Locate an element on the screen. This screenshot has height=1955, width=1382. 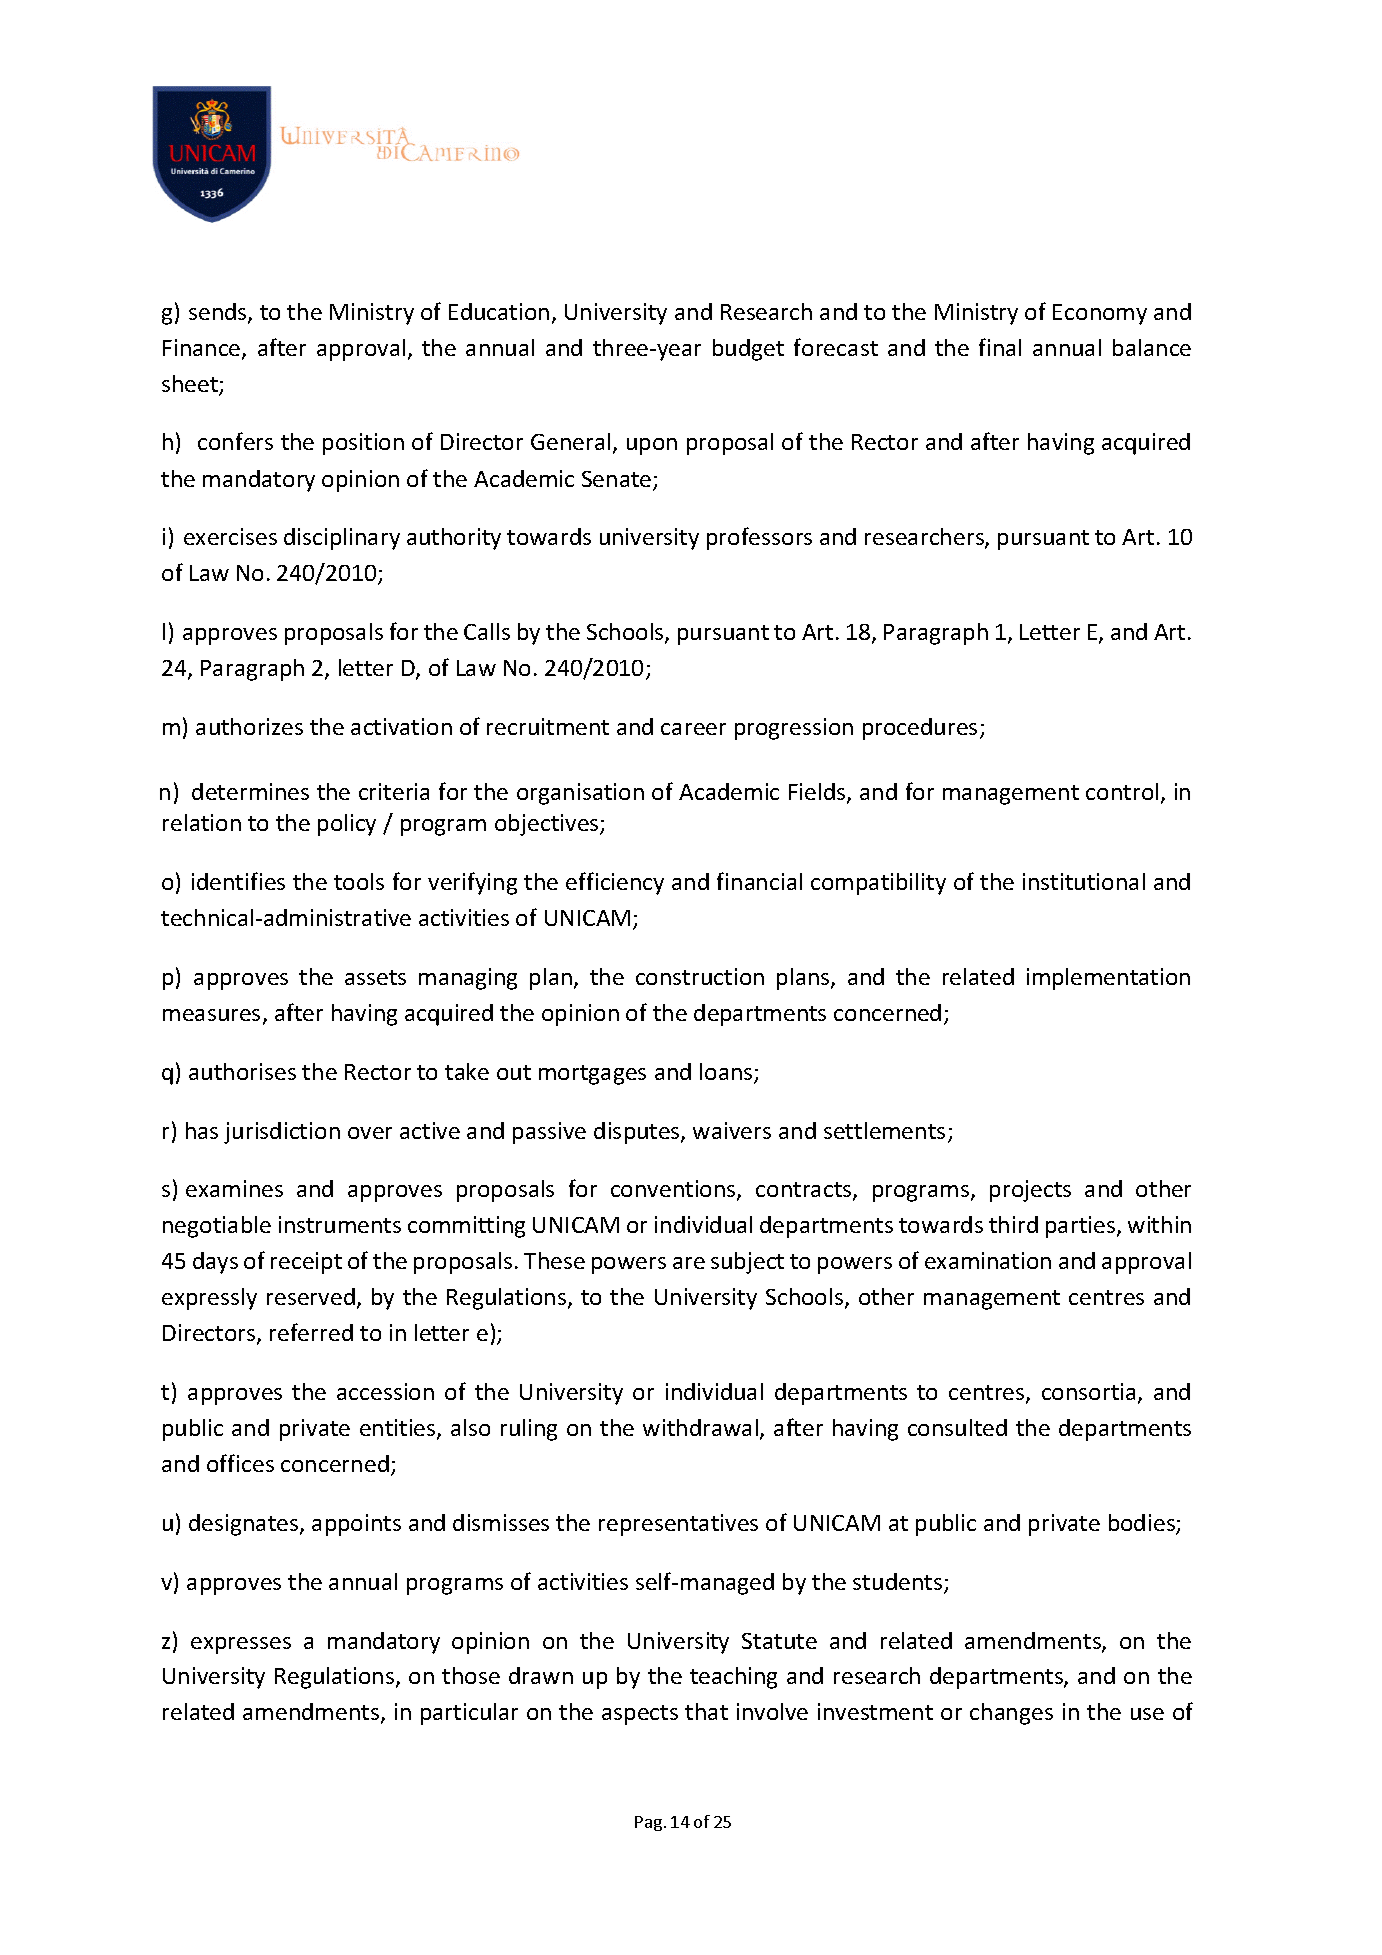
subject is located at coordinates (747, 1263).
